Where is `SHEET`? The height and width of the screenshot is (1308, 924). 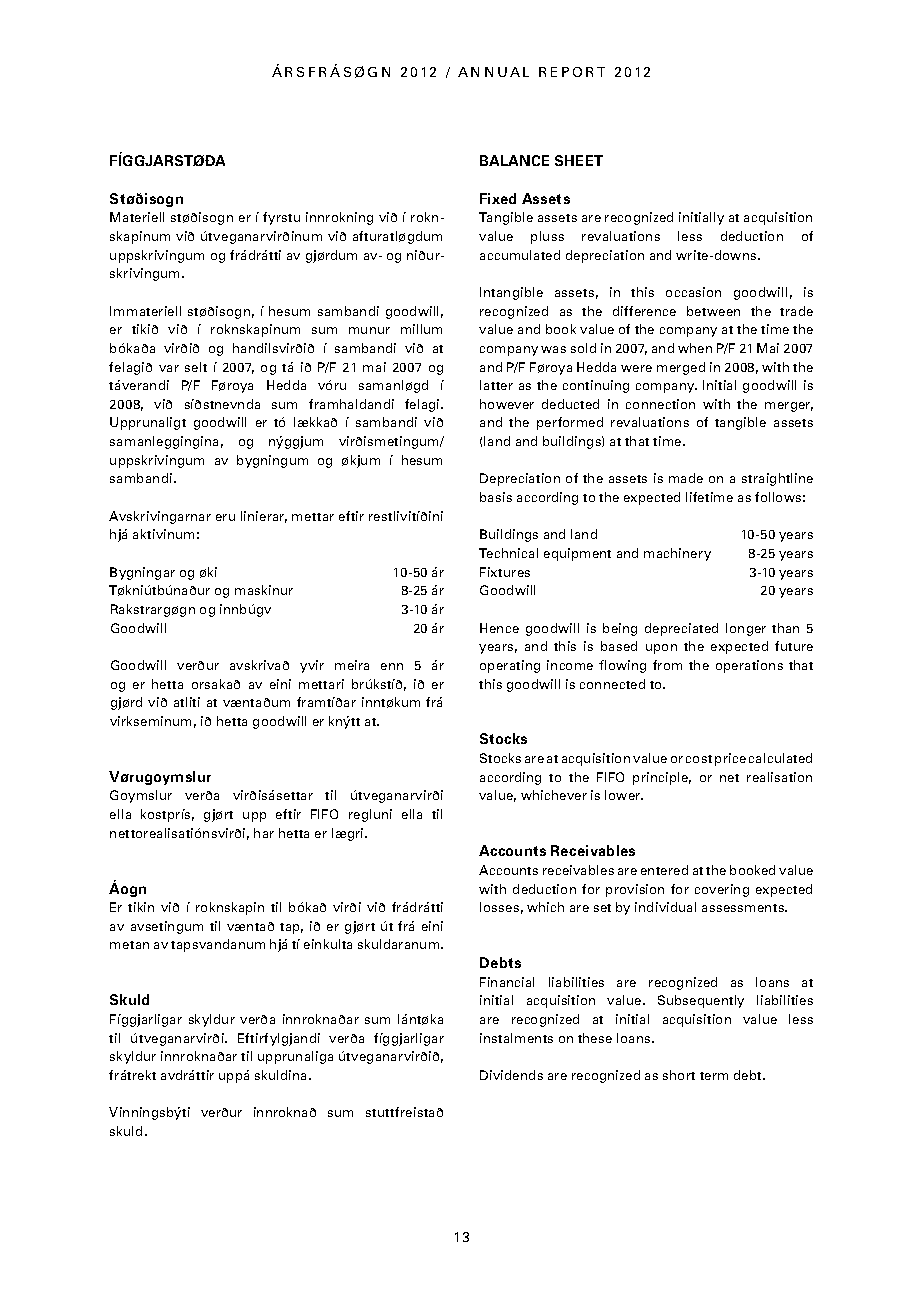
SHEET is located at coordinates (579, 160).
